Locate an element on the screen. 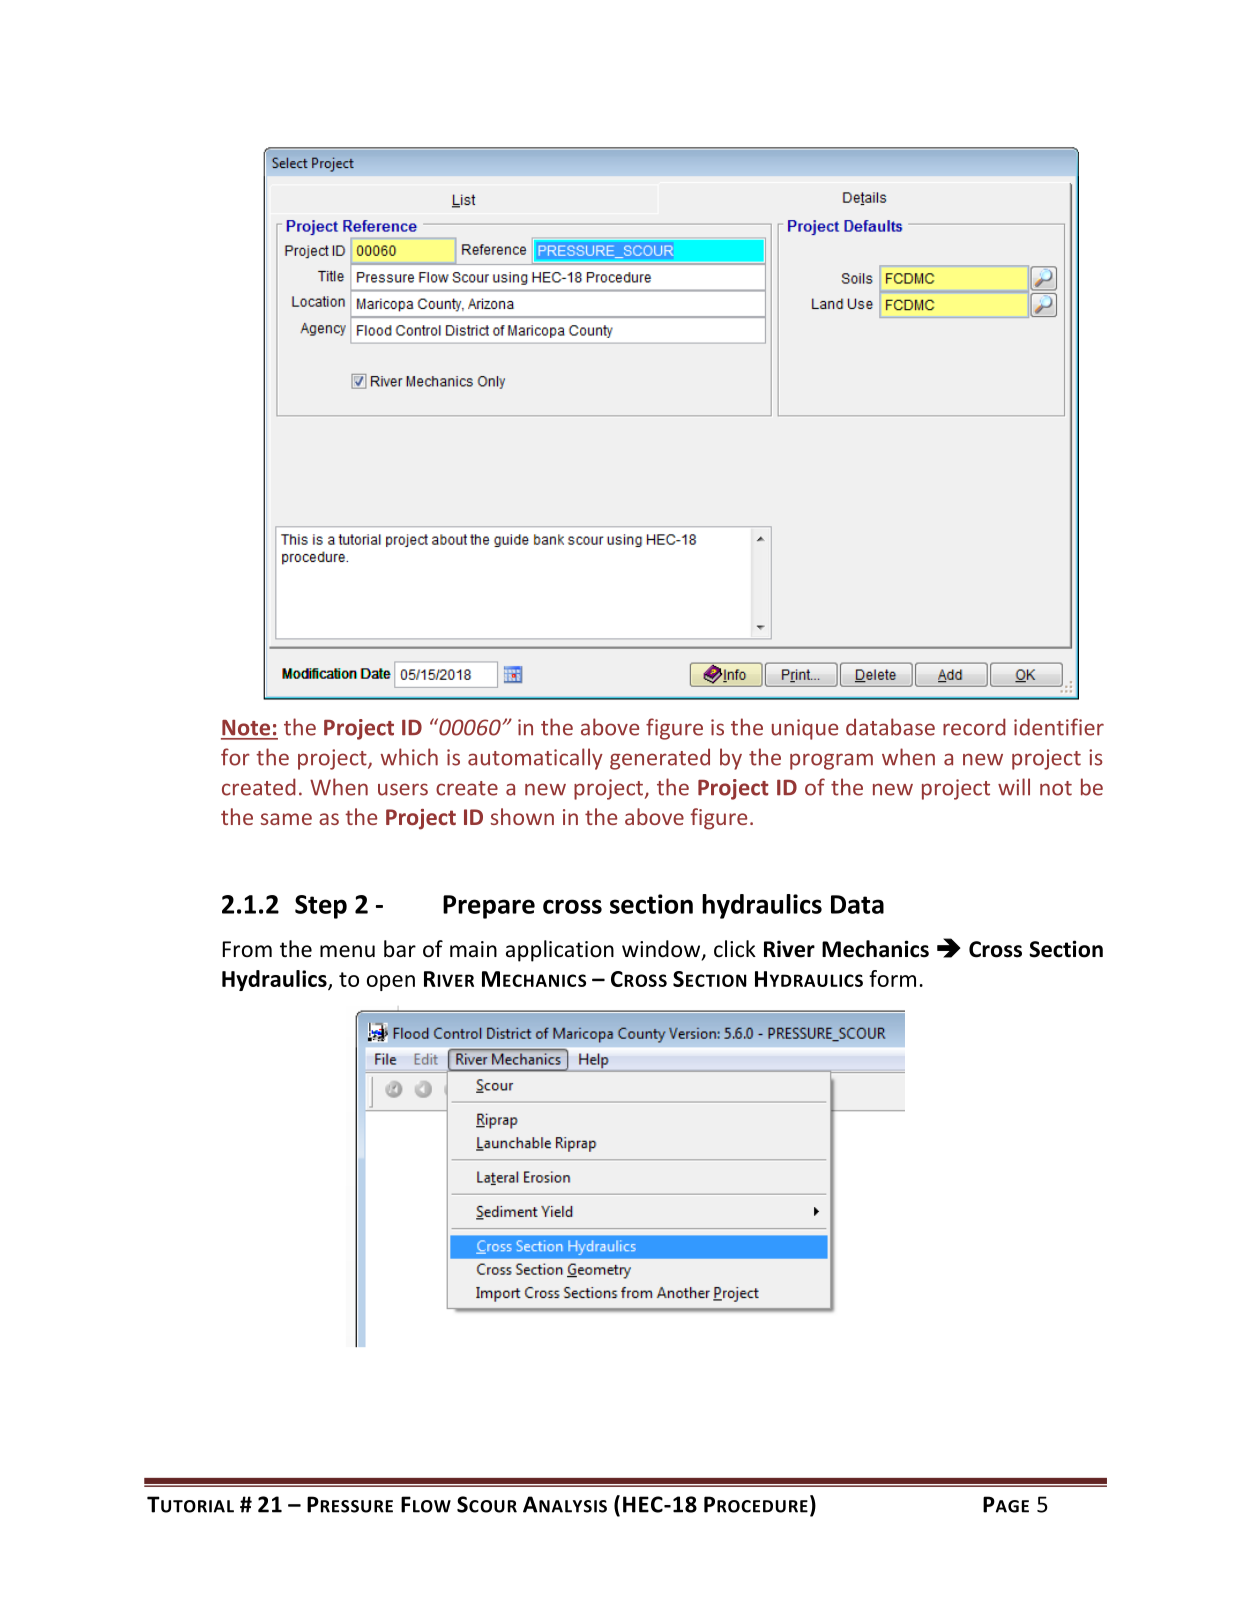 The image size is (1251, 1620). shown is located at coordinates (522, 816).
